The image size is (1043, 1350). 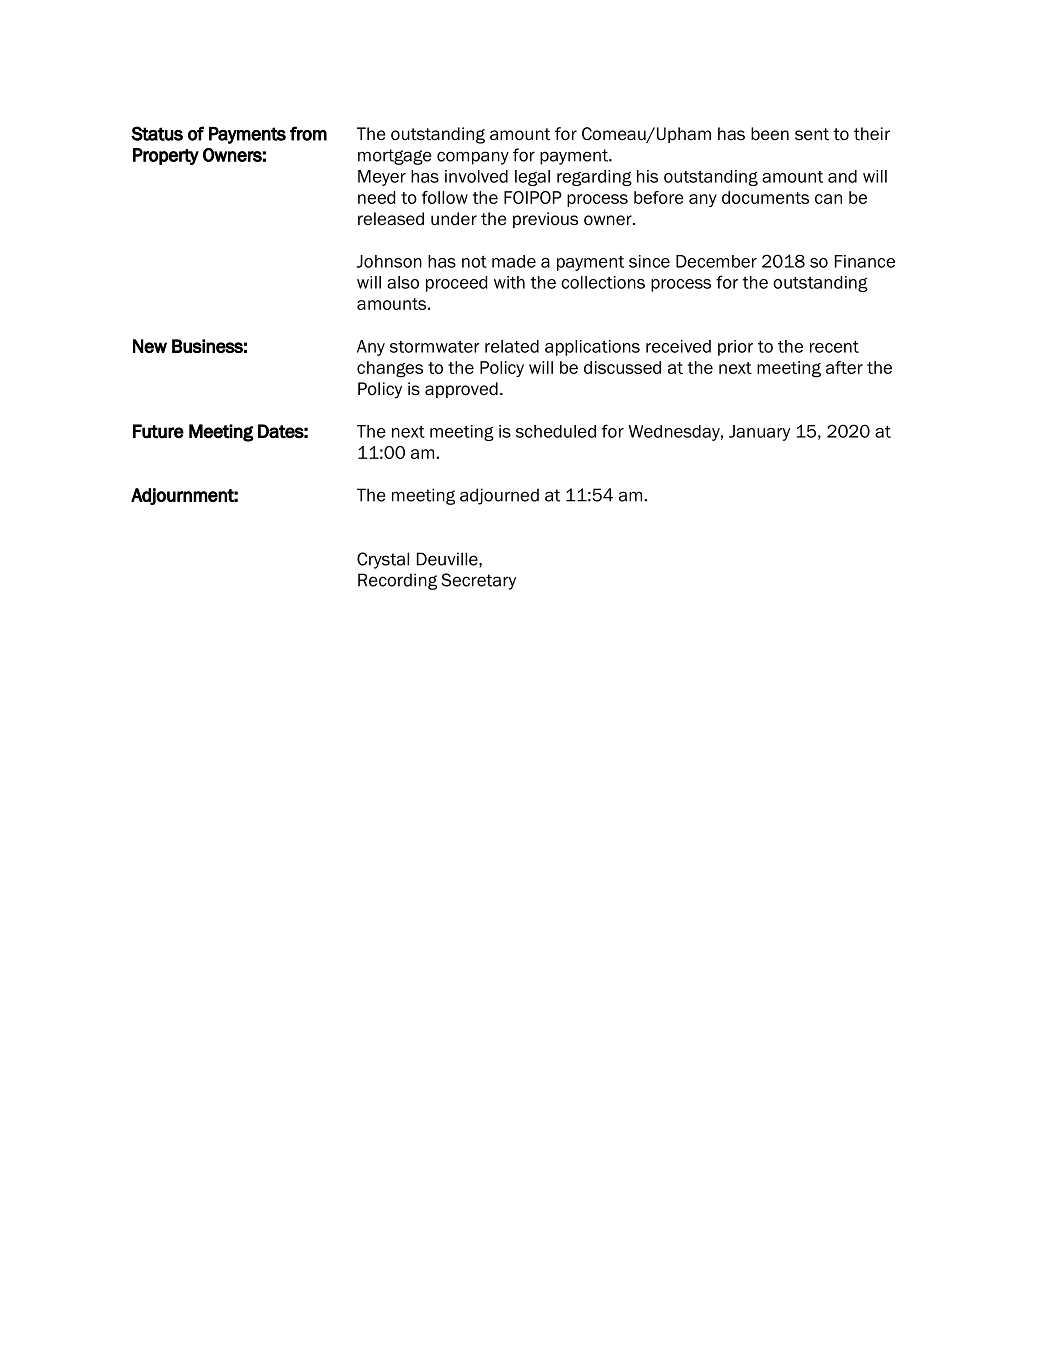 I want to click on company, so click(x=473, y=158).
